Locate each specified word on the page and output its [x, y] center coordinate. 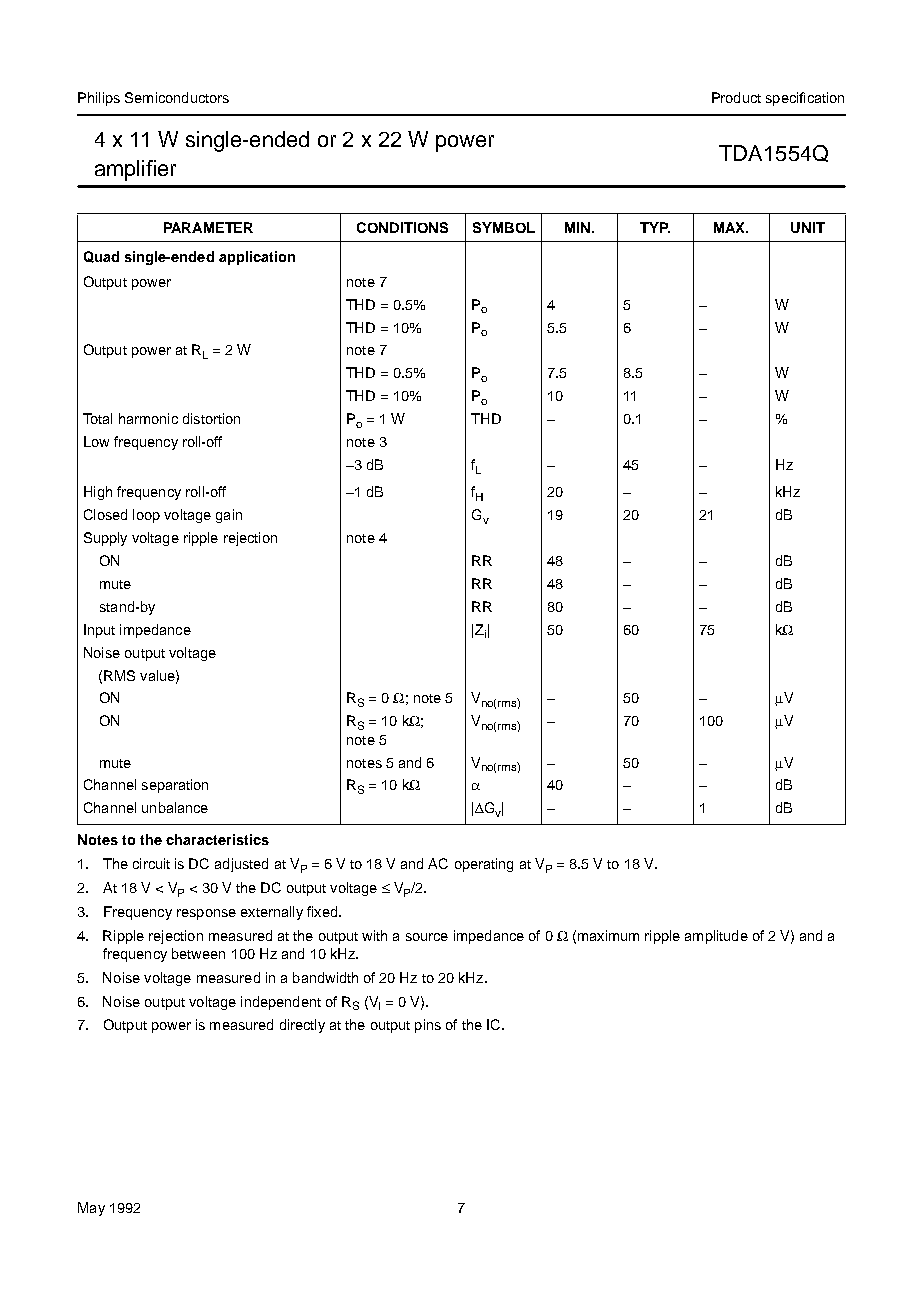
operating [484, 865]
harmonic [148, 418]
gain [229, 516]
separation [175, 786]
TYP [655, 227]
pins [428, 1026]
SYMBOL [504, 227]
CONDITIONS [402, 227]
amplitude [716, 937]
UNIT [808, 227]
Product [736, 97]
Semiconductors [177, 97]
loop [146, 516]
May [91, 1209]
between [198, 953]
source [427, 937]
